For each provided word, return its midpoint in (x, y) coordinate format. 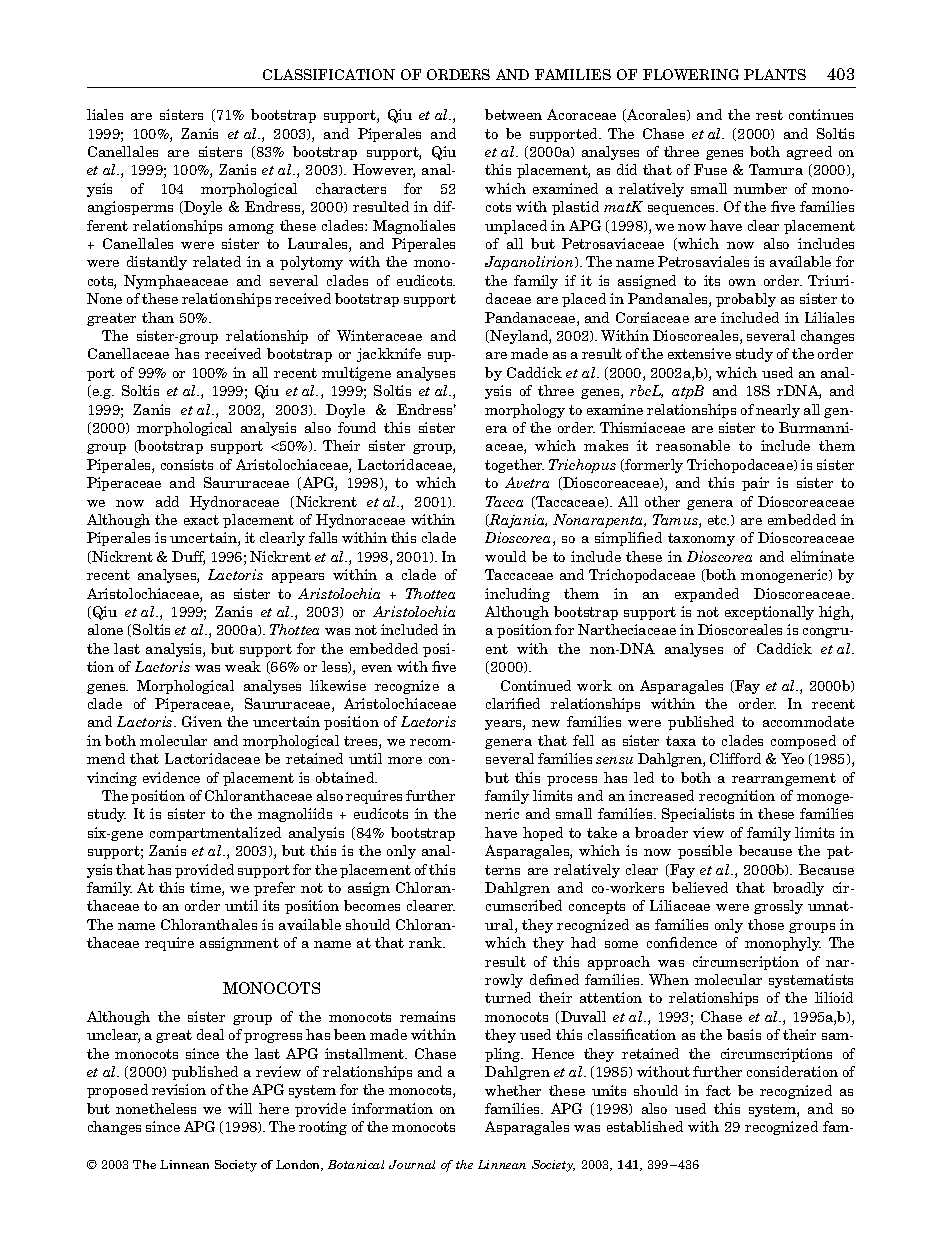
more (405, 760)
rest (769, 115)
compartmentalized (215, 834)
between (513, 114)
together (514, 466)
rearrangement (784, 779)
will (240, 1108)
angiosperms (130, 208)
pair (755, 484)
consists (187, 464)
